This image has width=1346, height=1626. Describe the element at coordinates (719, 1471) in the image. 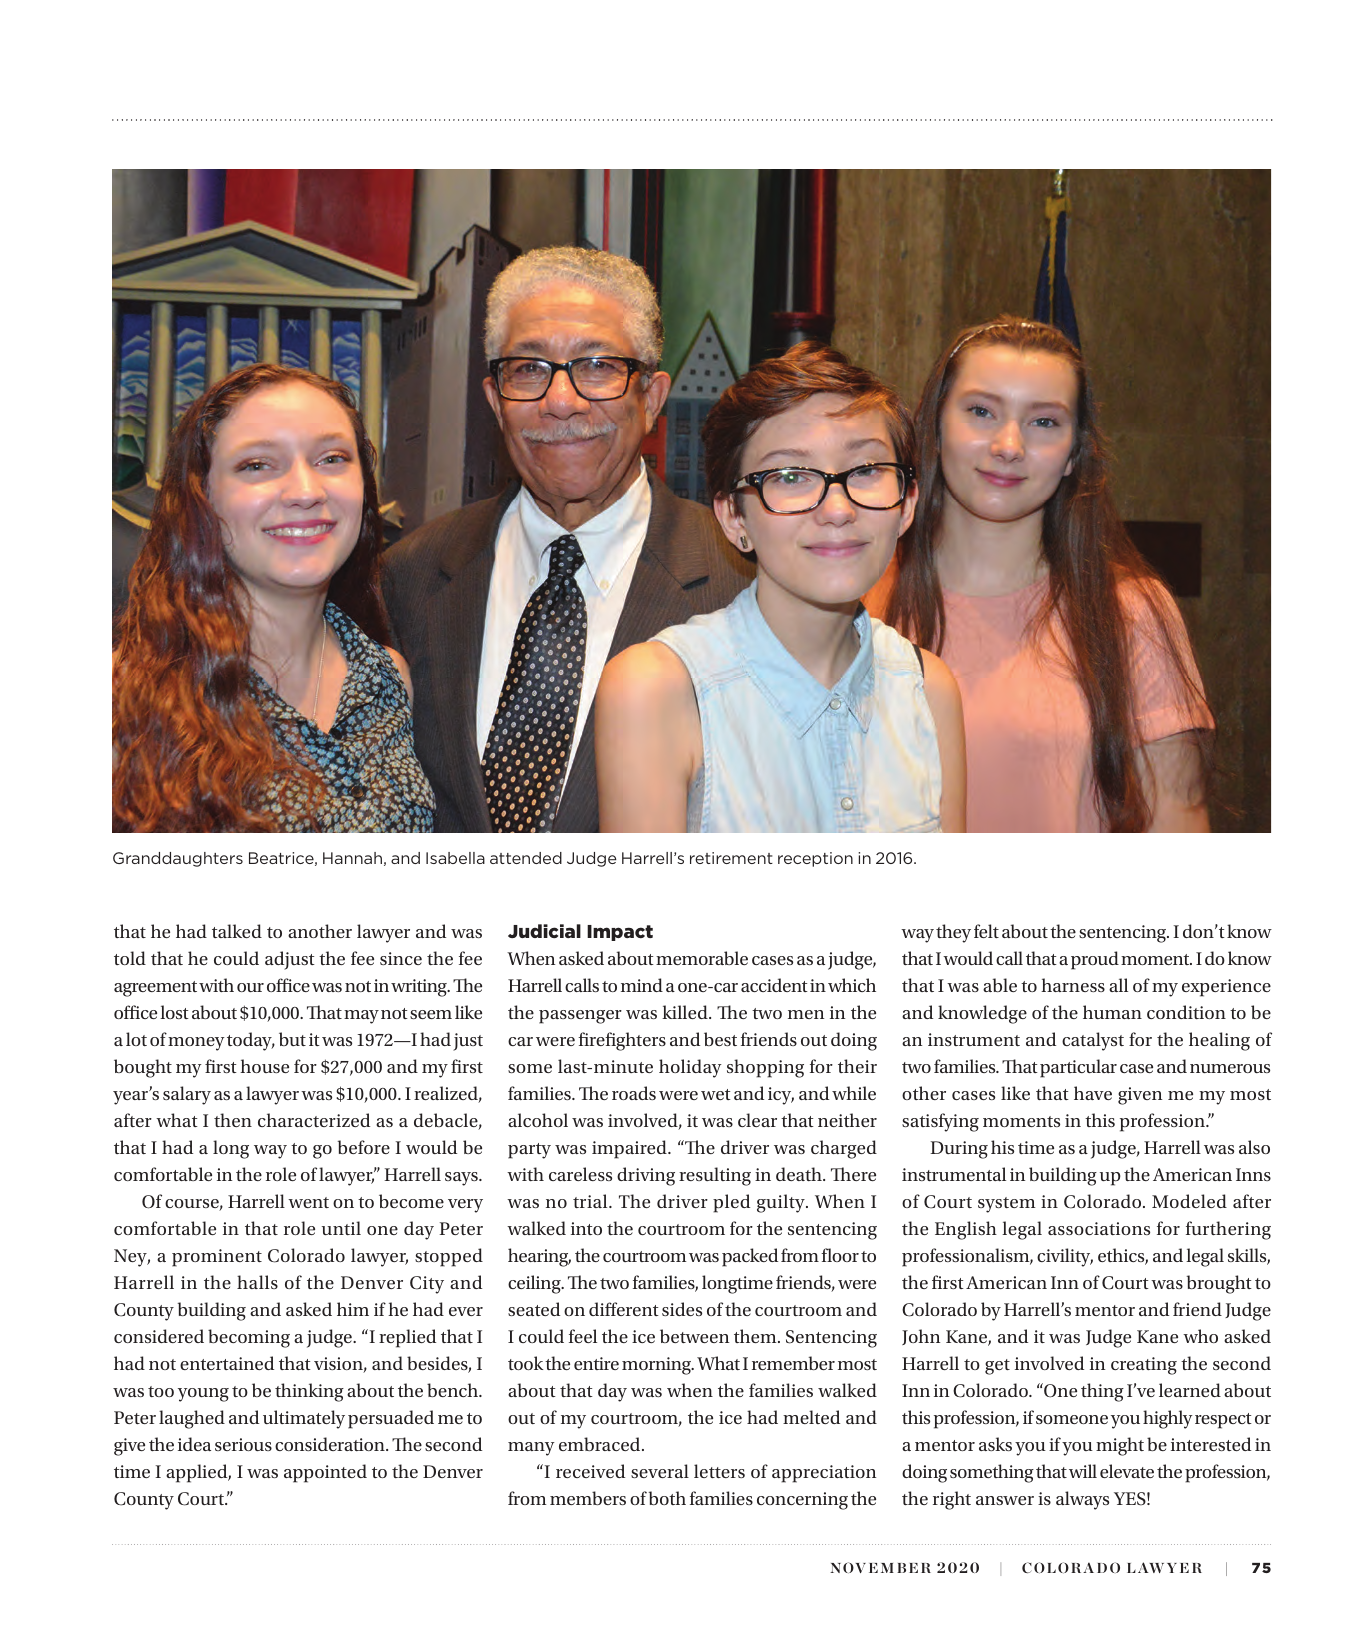

I see `letters` at that location.
